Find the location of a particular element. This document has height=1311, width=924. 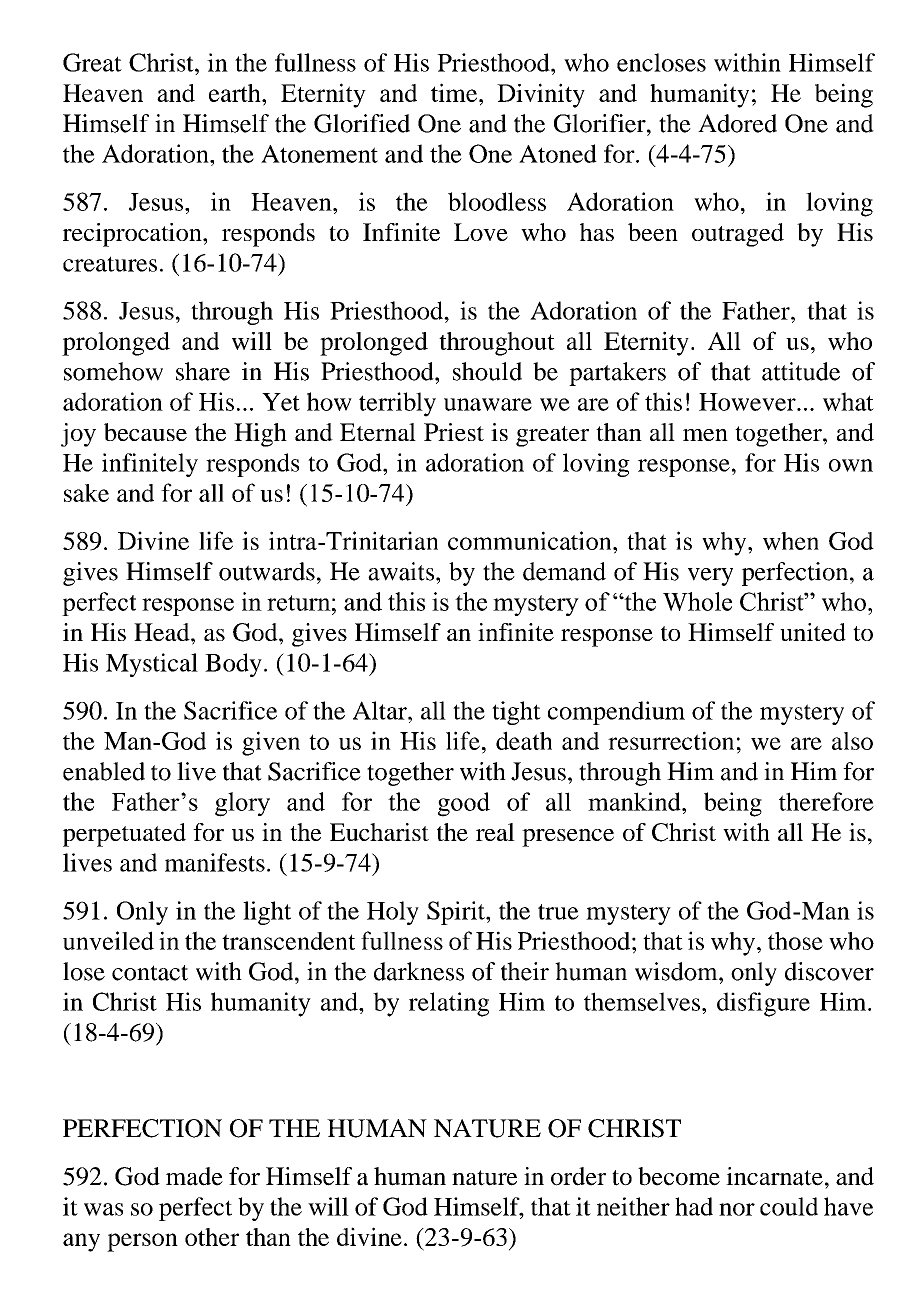

order is located at coordinates (578, 1176).
